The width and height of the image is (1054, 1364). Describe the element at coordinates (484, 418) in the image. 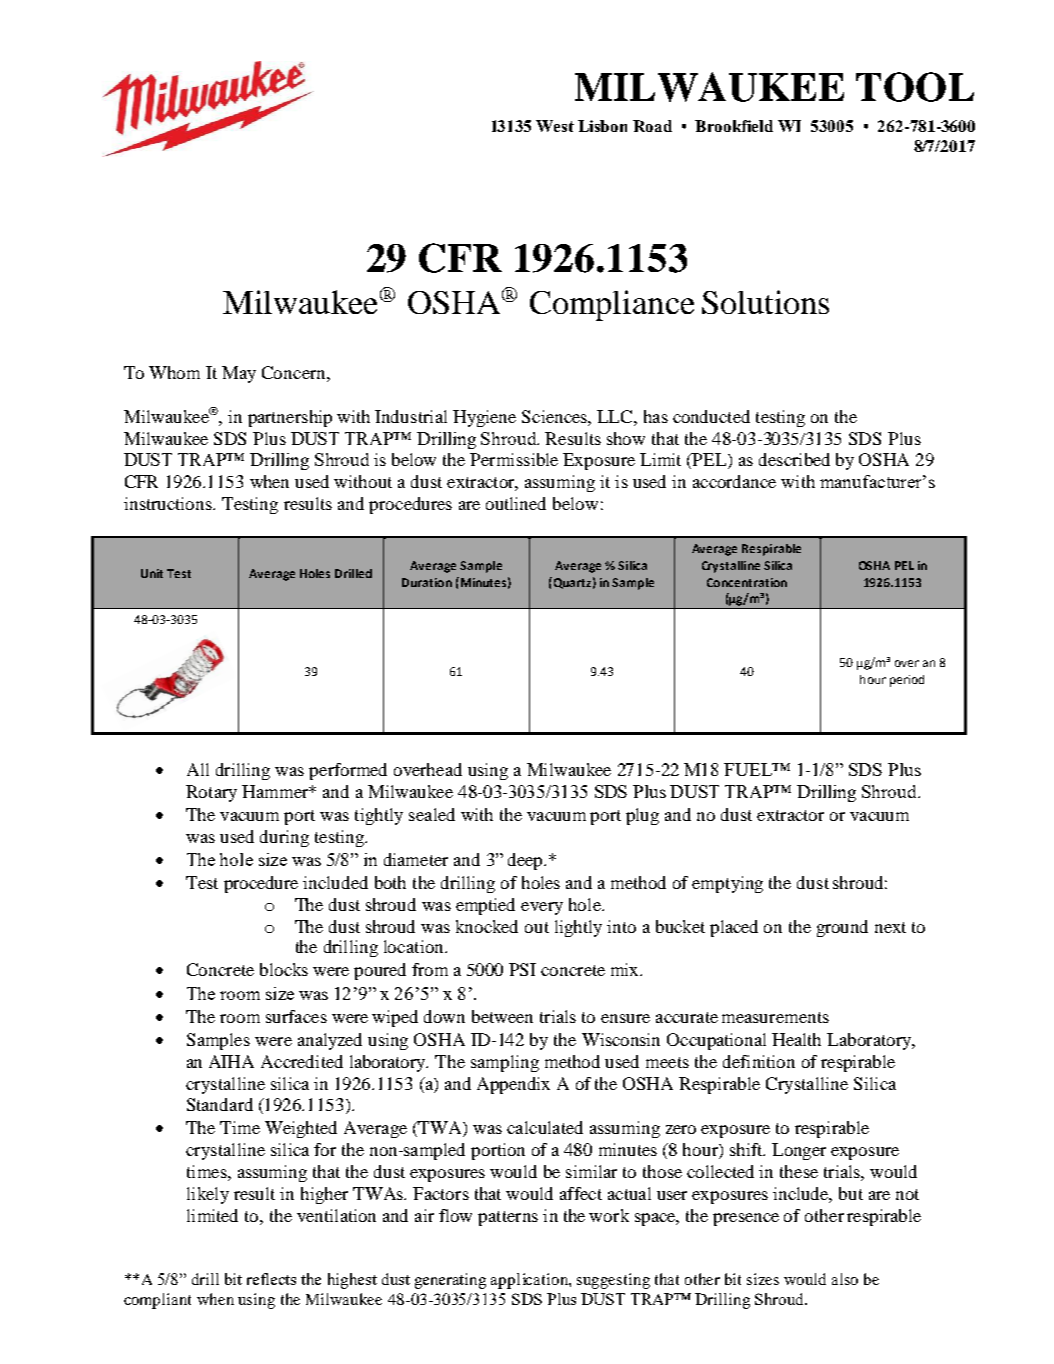

I see `Hygiene` at that location.
